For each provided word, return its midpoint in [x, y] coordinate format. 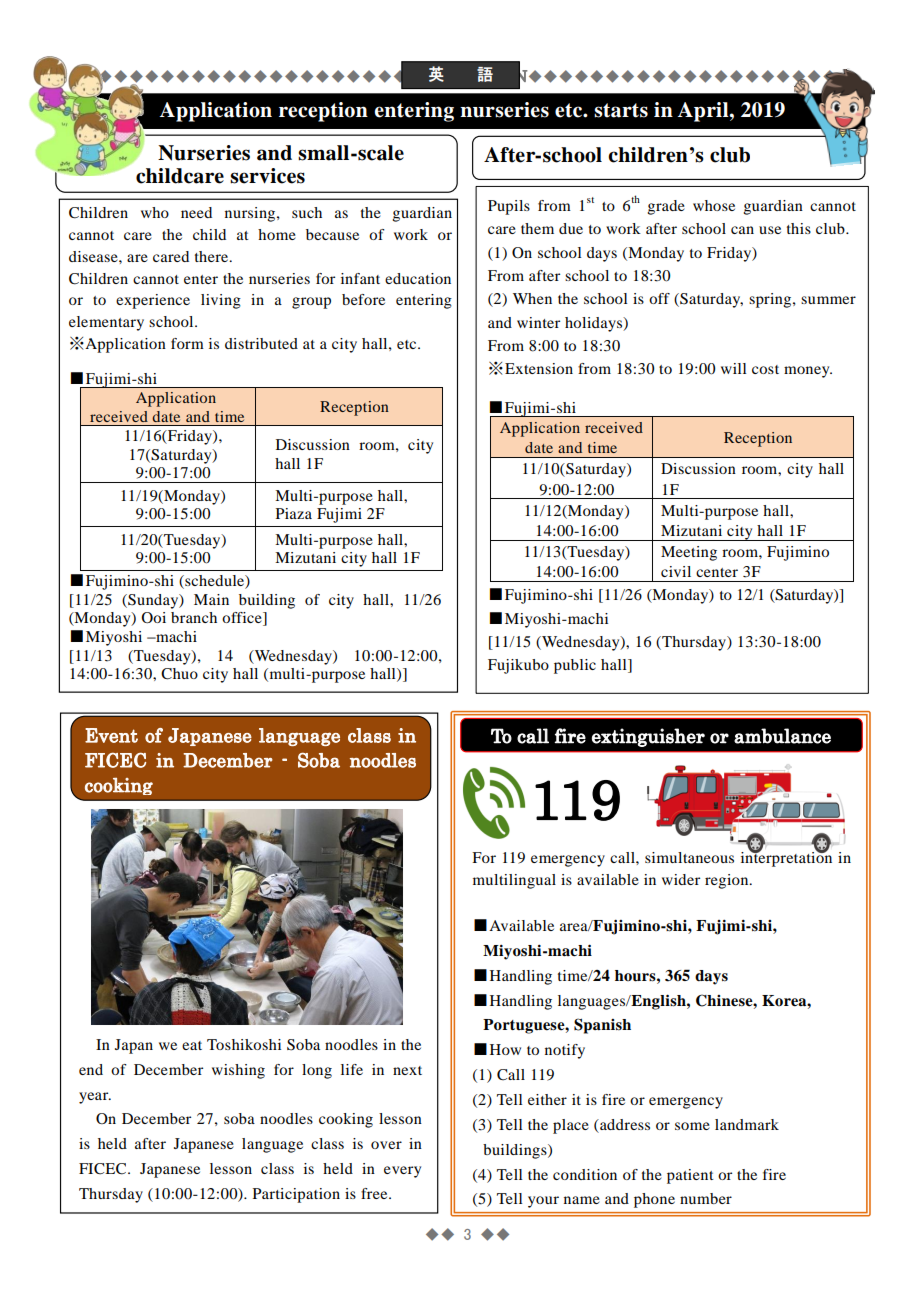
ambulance [782, 736]
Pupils [509, 207]
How [505, 1049]
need [196, 212]
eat [192, 1045]
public [575, 666]
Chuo [179, 674]
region [728, 881]
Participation [296, 1195]
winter [538, 322]
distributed [261, 343]
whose [714, 205]
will [733, 368]
